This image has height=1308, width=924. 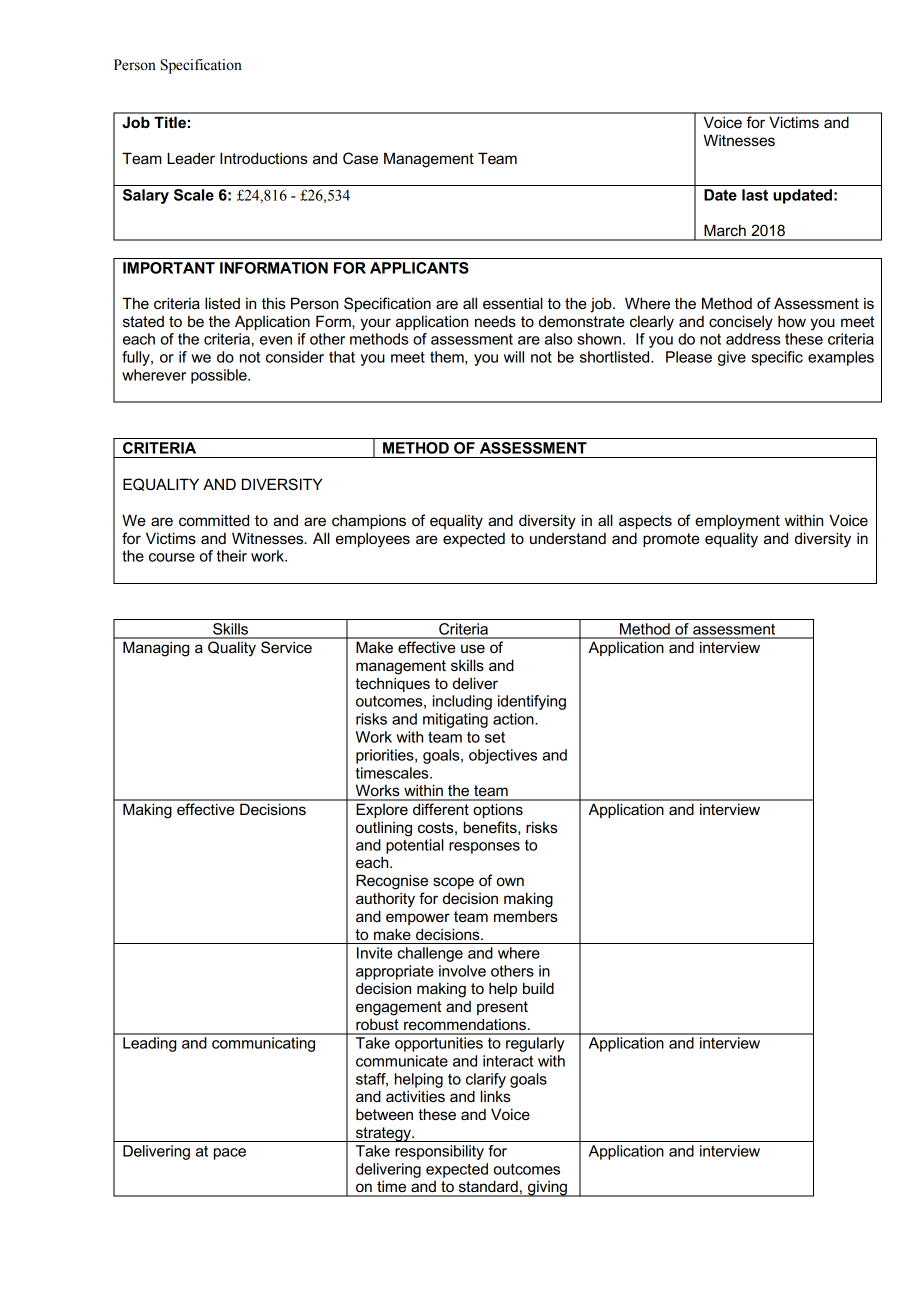 What do you see at coordinates (737, 522) in the image?
I see `employment` at bounding box center [737, 522].
